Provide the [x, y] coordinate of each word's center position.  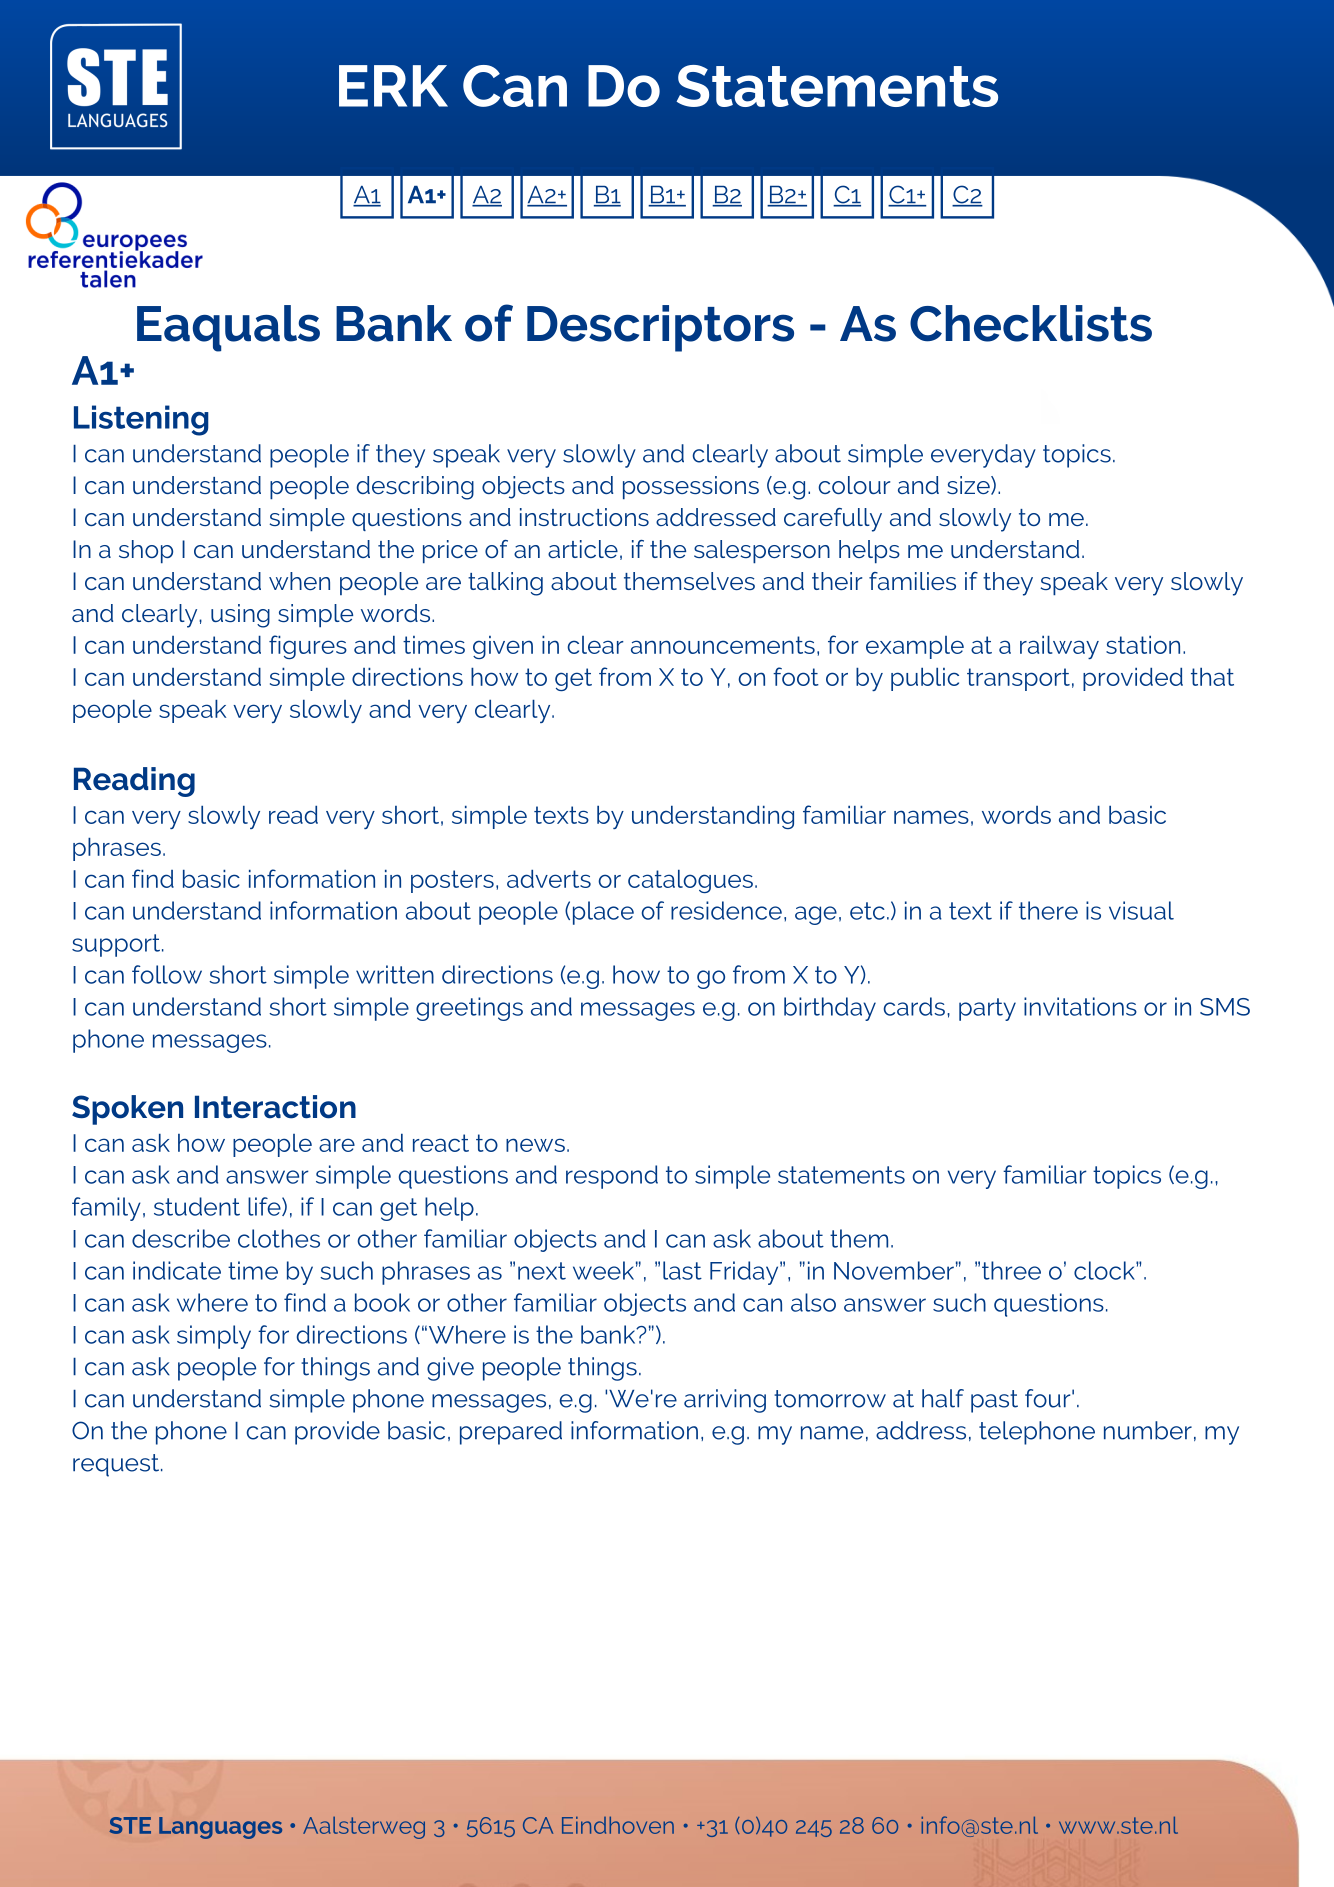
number [1148, 1430]
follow [167, 974]
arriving [725, 1401]
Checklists [1031, 323]
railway [1059, 647]
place [603, 913]
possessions [691, 488]
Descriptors [660, 328]
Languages [220, 1828]
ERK [393, 86]
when [299, 581]
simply [214, 1337]
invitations [1080, 1006]
